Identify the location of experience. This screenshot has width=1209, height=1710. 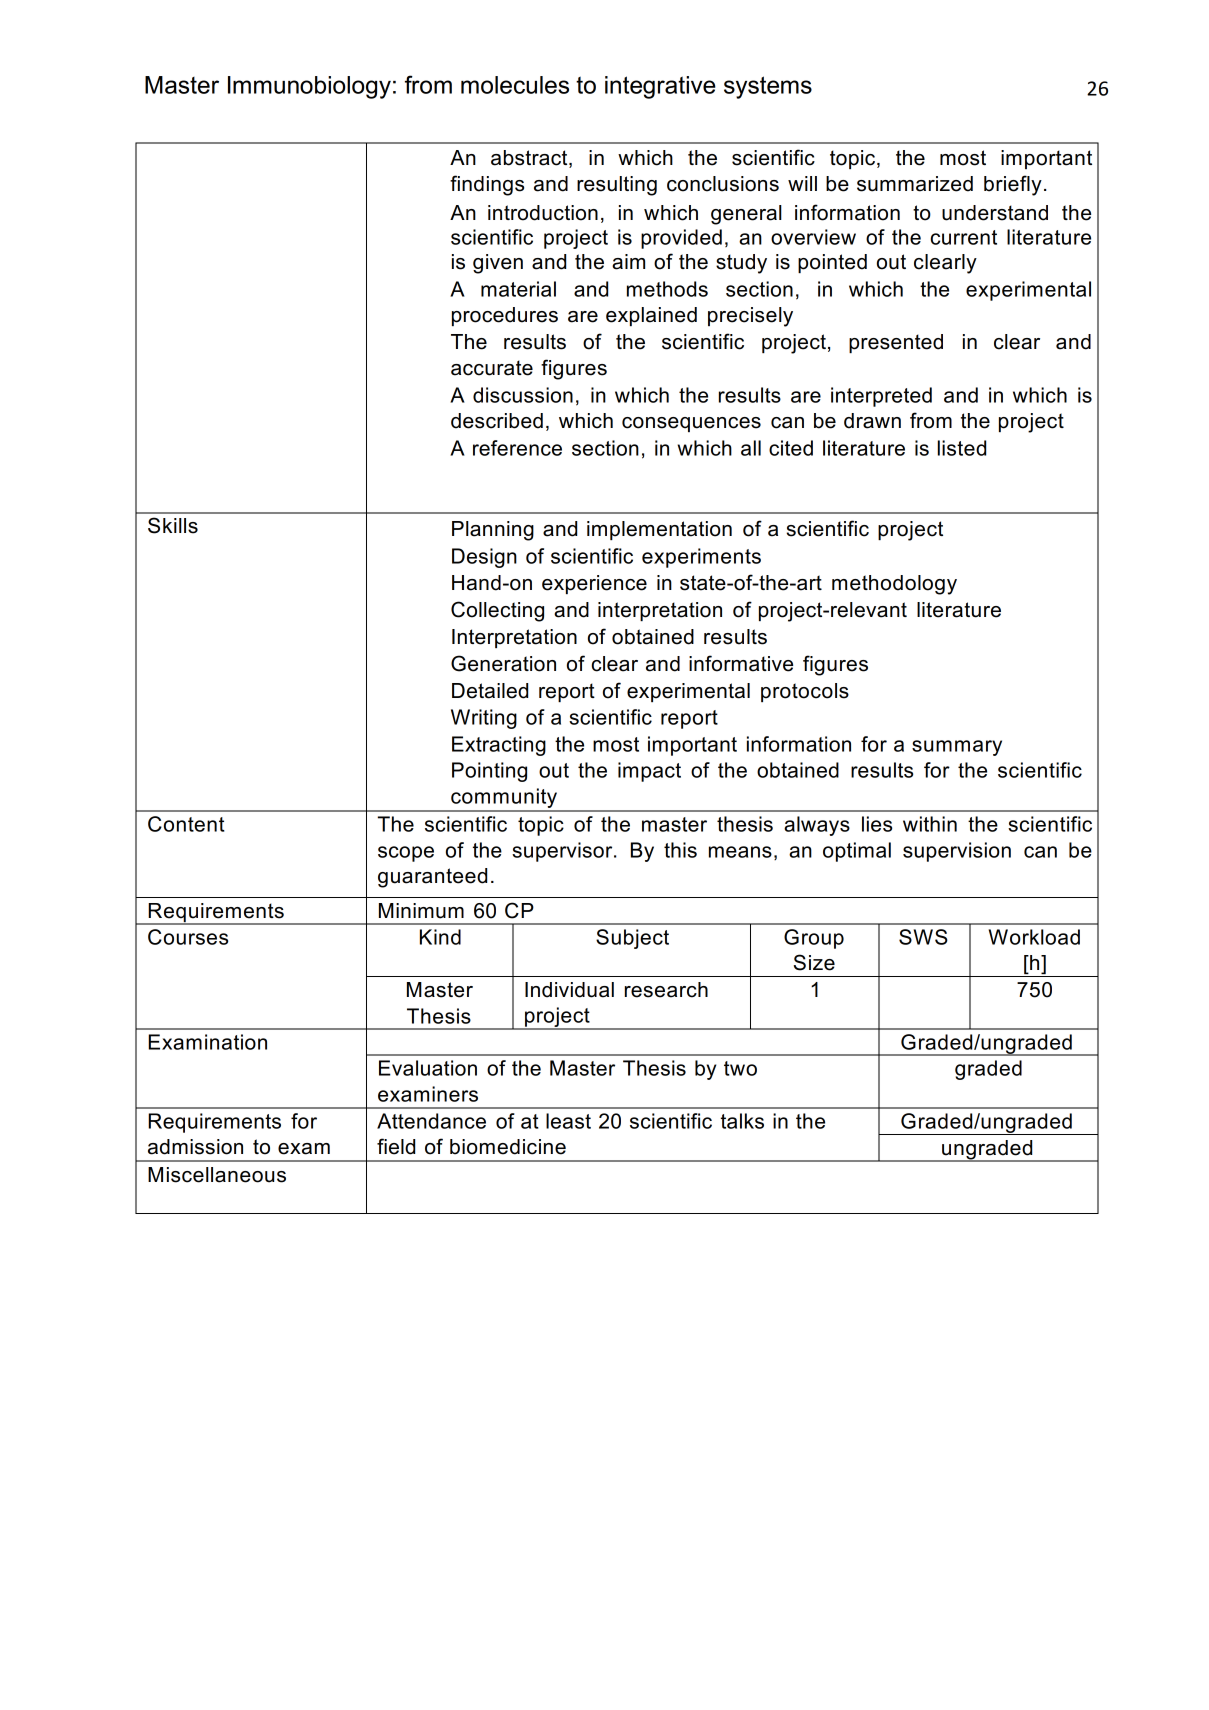
(594, 584).
